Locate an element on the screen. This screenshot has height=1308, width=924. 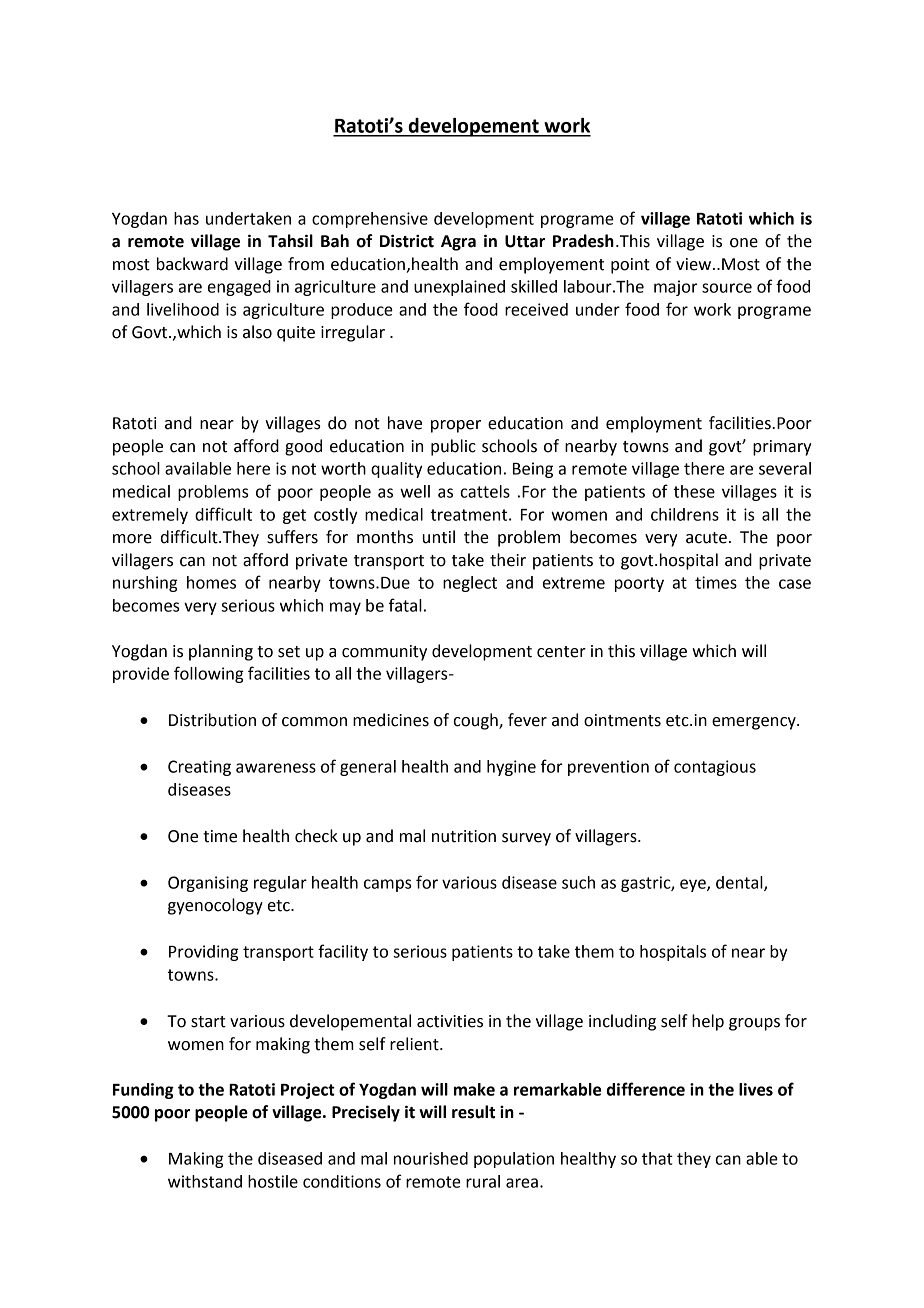
acute is located at coordinates (706, 538).
